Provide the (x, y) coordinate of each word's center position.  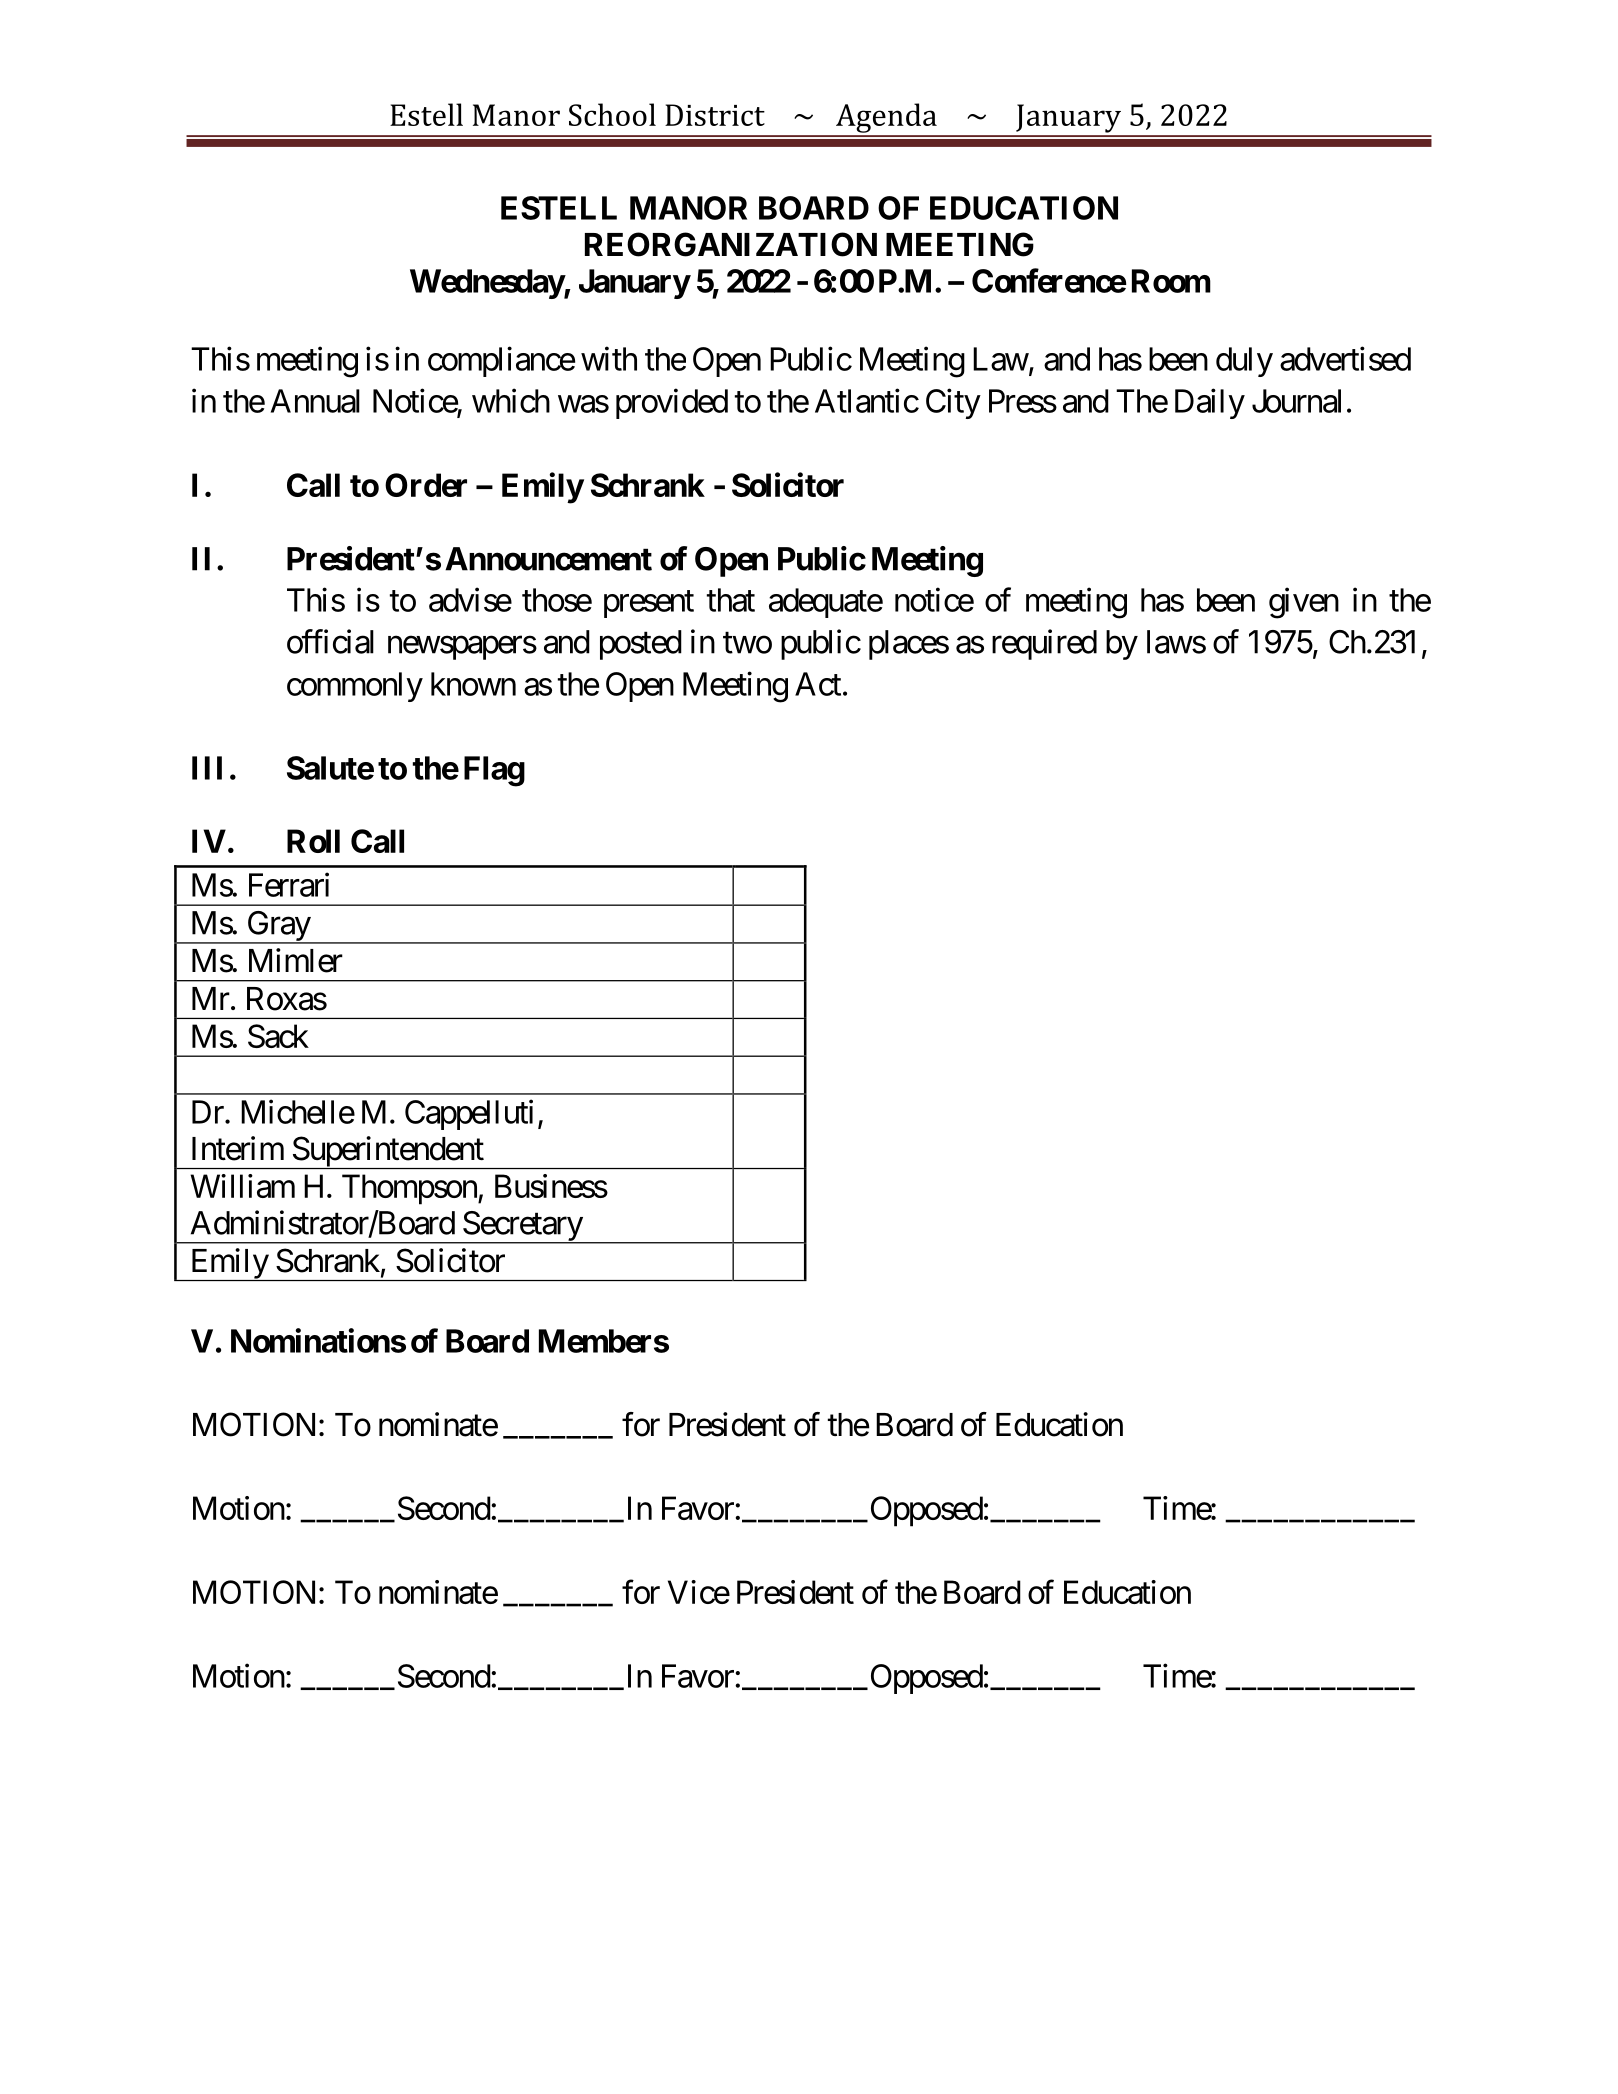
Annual (315, 401)
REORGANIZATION (731, 244)
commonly (355, 687)
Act (818, 684)
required (1044, 644)
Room (1171, 281)
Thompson (410, 1189)
